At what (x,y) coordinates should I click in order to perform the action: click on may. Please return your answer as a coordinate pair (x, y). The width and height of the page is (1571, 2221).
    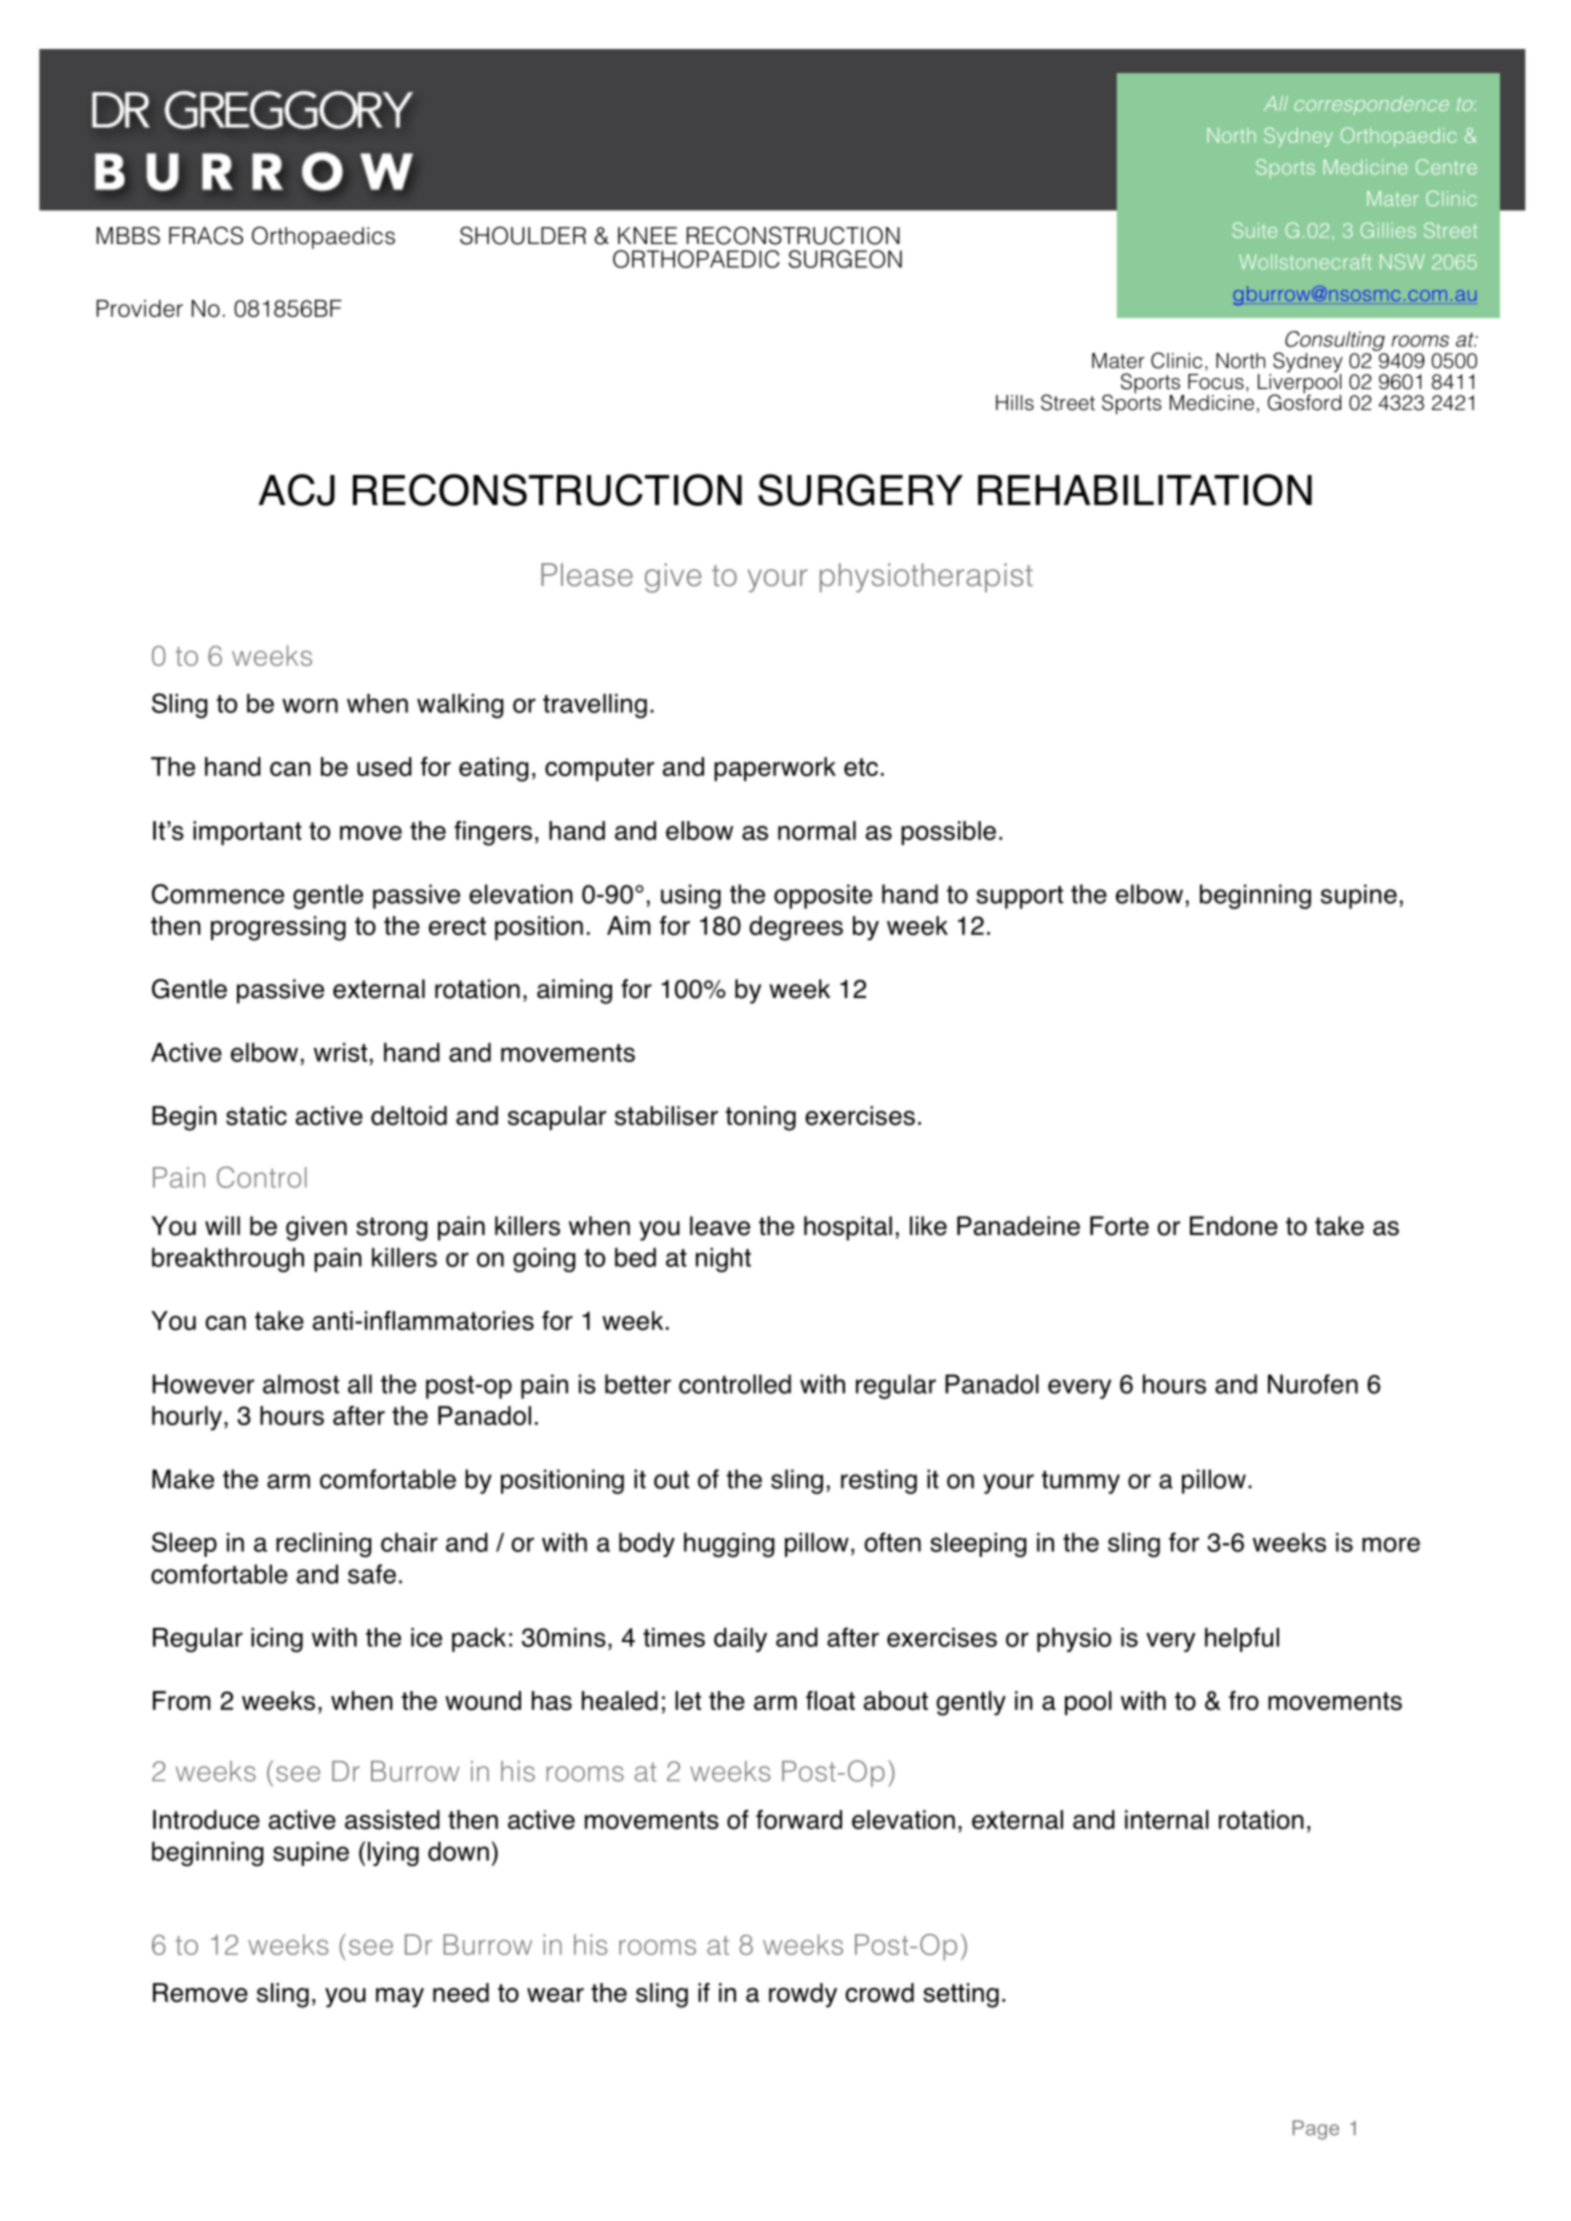
    Looking at the image, I should click on (400, 1998).
